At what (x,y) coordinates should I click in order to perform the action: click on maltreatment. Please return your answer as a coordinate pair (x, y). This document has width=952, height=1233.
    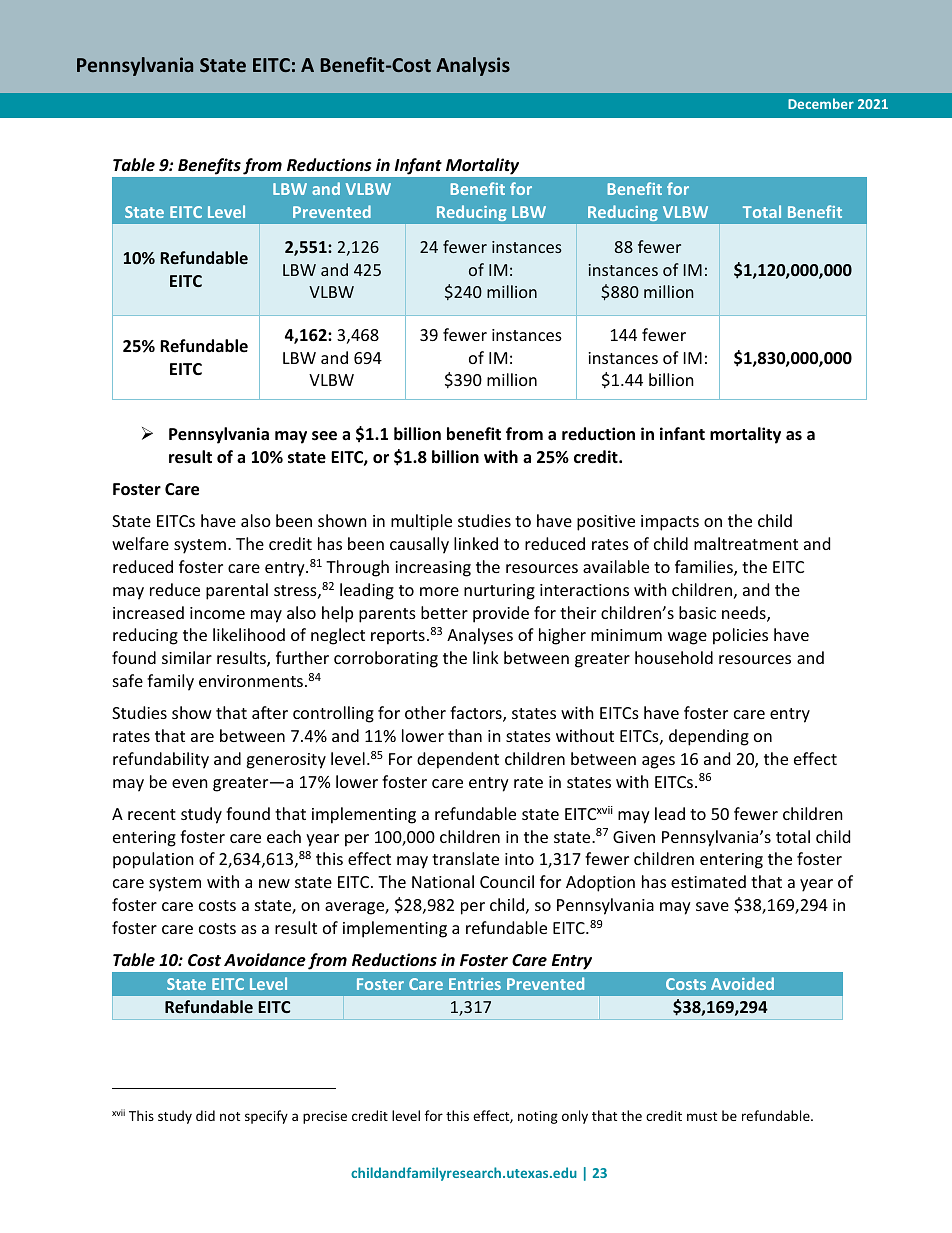
    Looking at the image, I should click on (746, 543).
